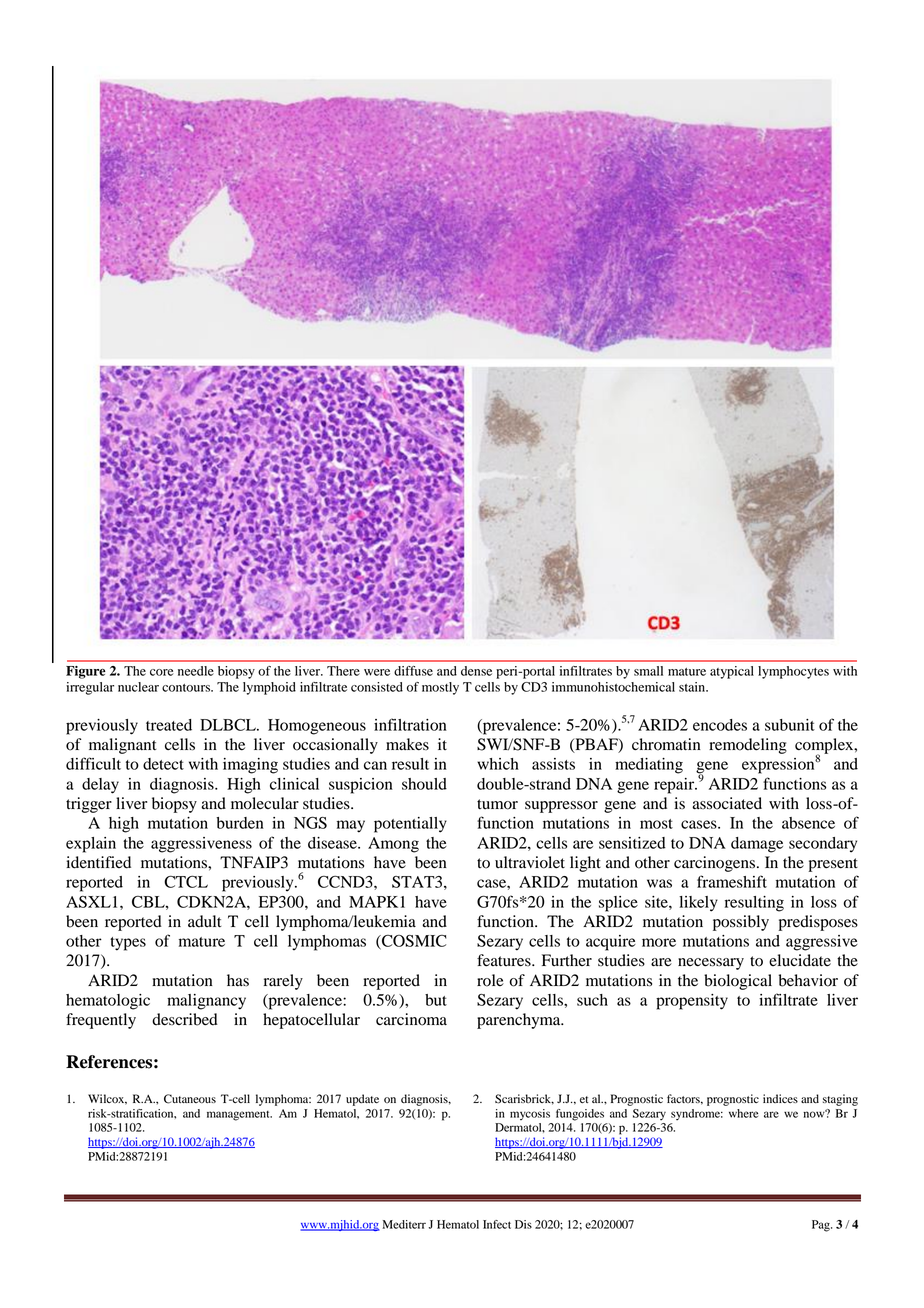  What do you see at coordinates (711, 964) in the image?
I see `necessary` at bounding box center [711, 964].
